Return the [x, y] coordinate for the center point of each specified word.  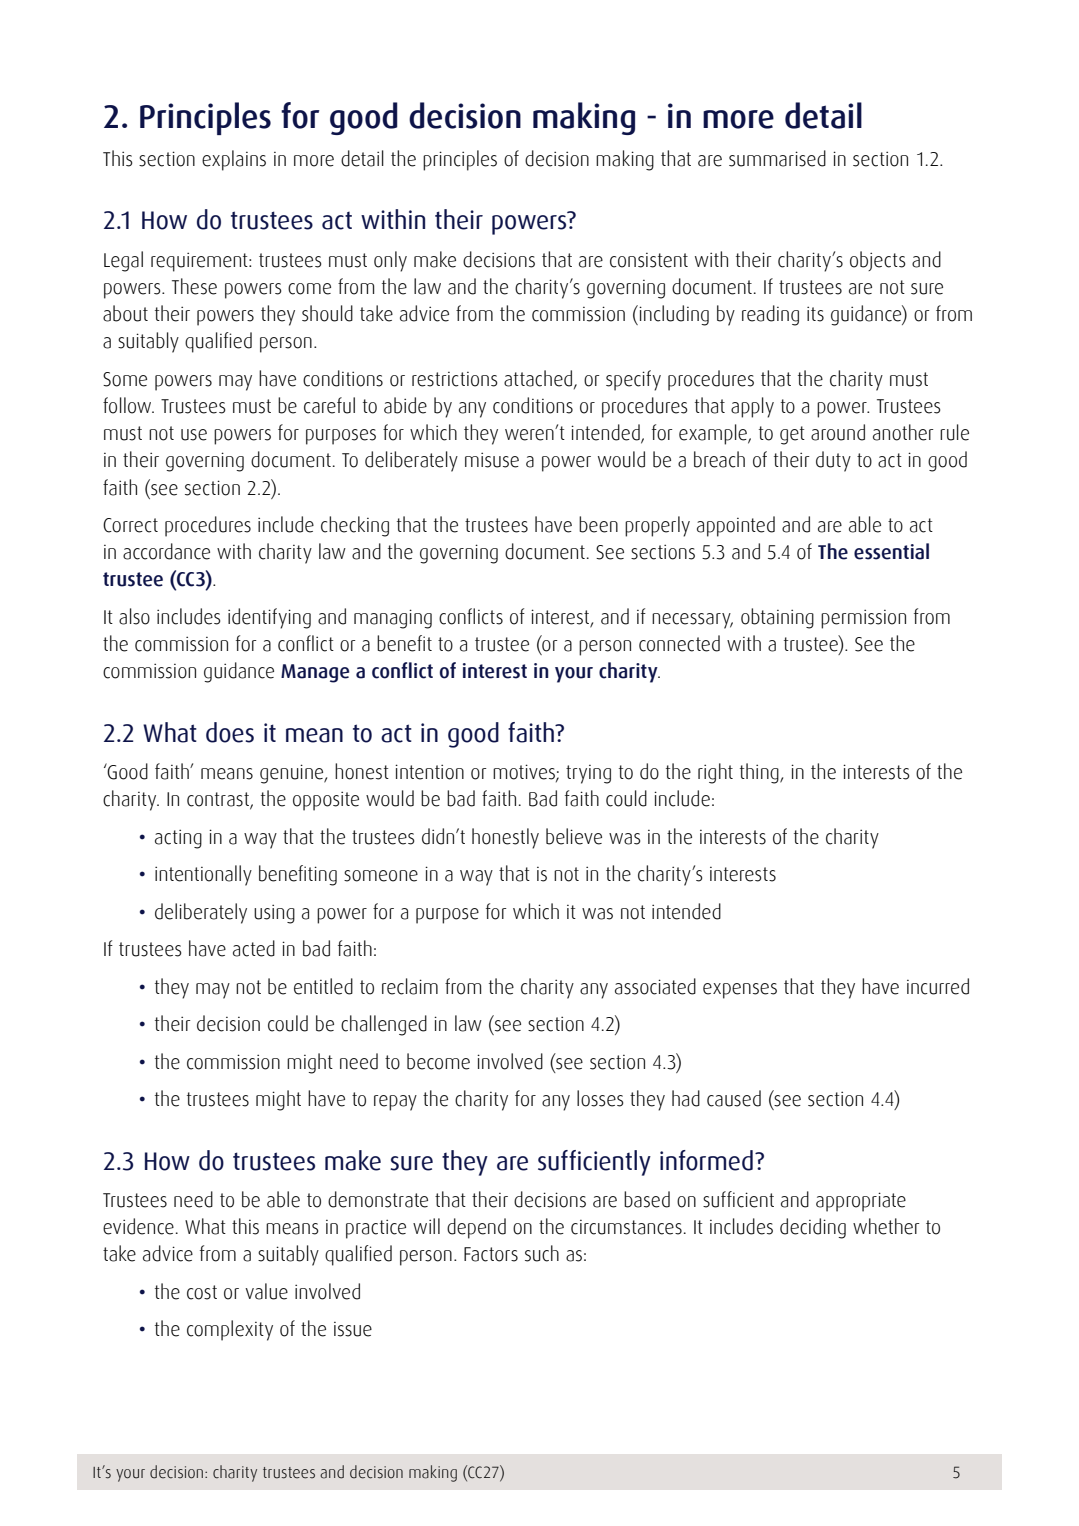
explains [234, 160]
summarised [777, 158]
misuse [492, 460]
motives [525, 773]
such [542, 1253]
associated [655, 986]
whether [886, 1226]
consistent [649, 260]
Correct [130, 525]
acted [254, 948]
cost [202, 1292]
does [230, 732]
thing [760, 773]
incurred [938, 986]
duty [833, 461]
